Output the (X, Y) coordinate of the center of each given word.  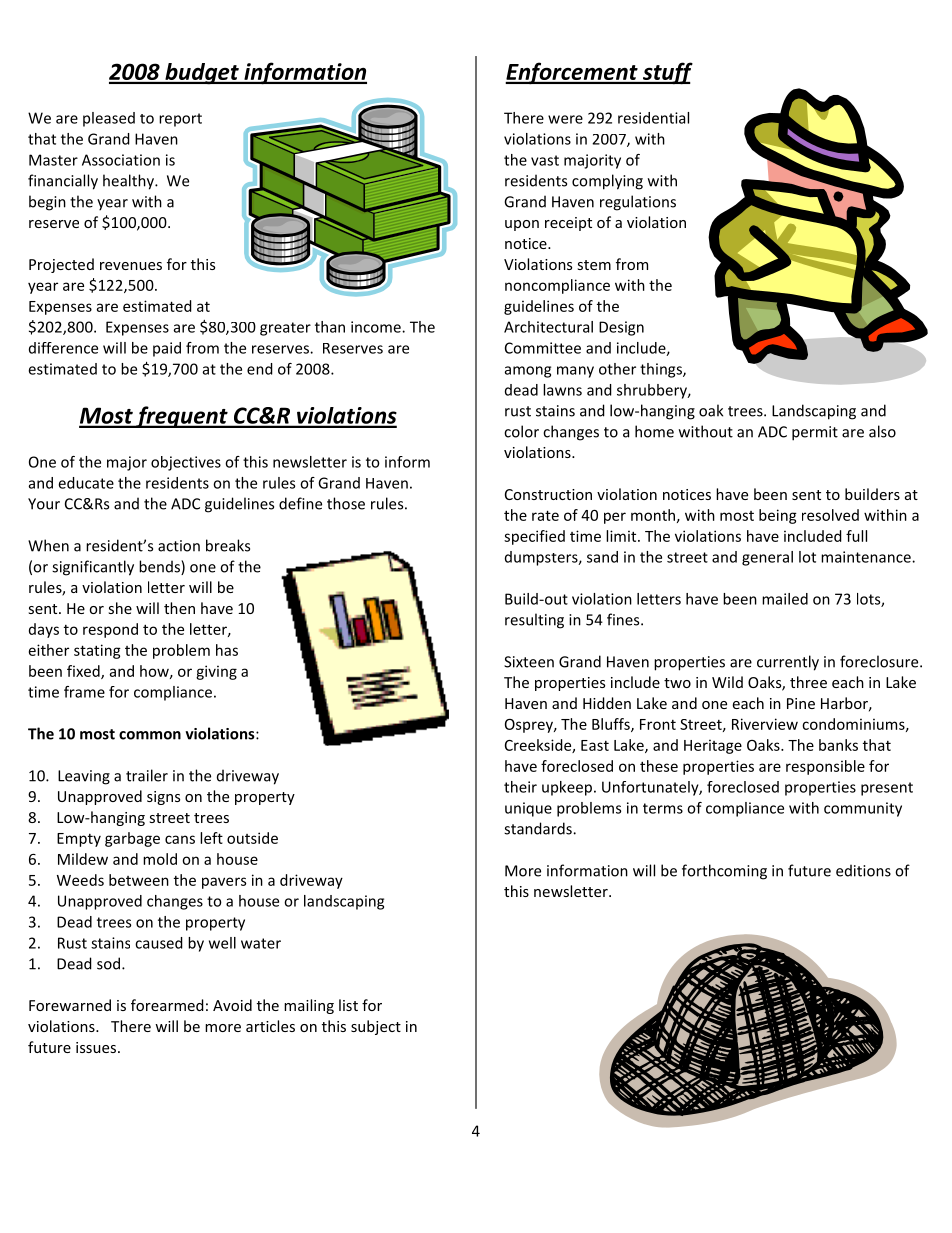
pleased (109, 119)
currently (788, 663)
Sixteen (529, 662)
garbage (132, 839)
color (521, 431)
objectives (186, 463)
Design (621, 328)
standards (539, 828)
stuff (666, 73)
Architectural (548, 327)
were (565, 119)
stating (97, 651)
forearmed (167, 1005)
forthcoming (724, 872)
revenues (131, 266)
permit (815, 433)
